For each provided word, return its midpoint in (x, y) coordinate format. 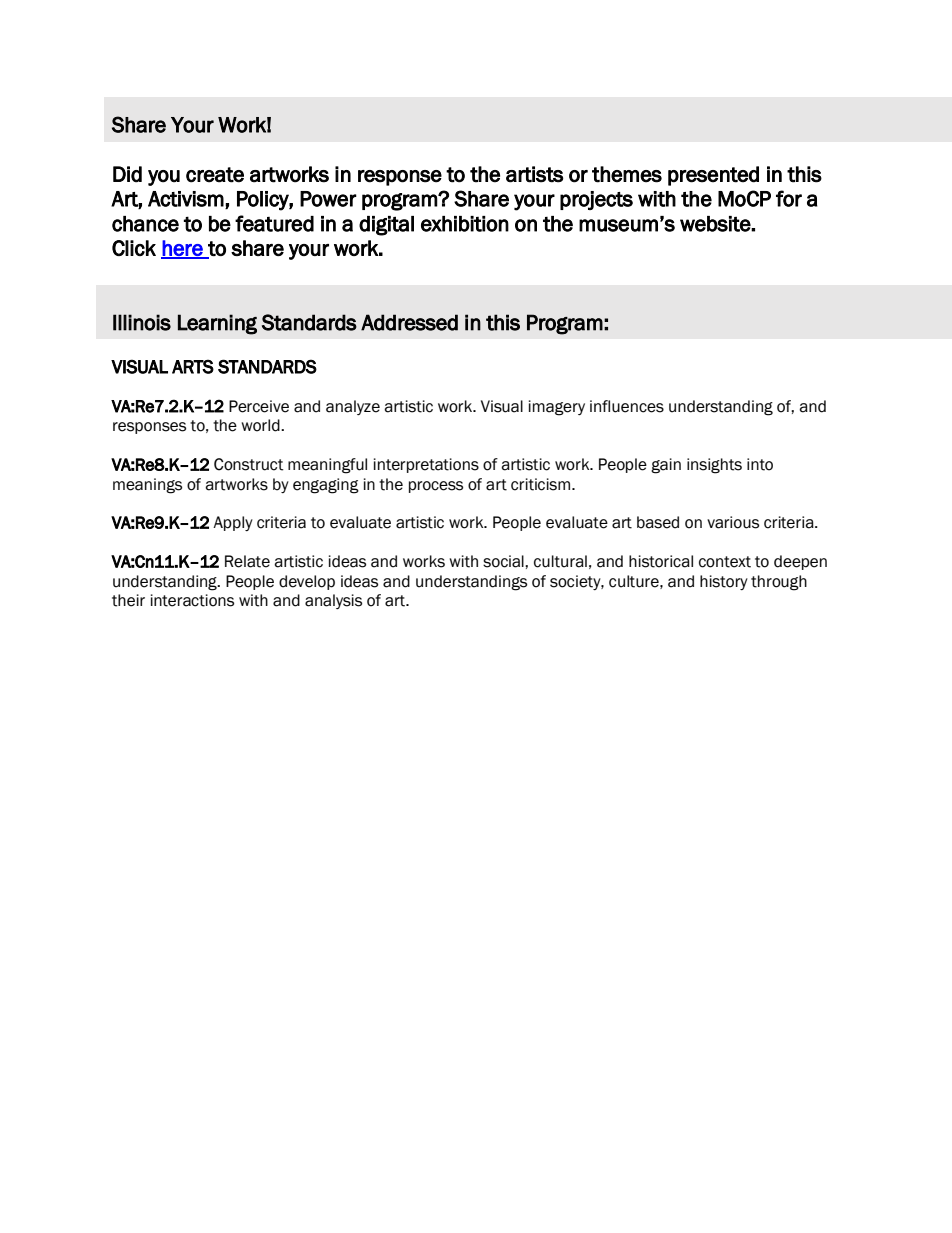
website (716, 224)
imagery (557, 408)
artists (535, 174)
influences (627, 406)
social (504, 561)
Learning (217, 324)
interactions (192, 600)
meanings (147, 486)
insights (714, 466)
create (215, 175)
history (724, 582)
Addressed (409, 322)
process (436, 487)
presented (713, 176)
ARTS (193, 366)
